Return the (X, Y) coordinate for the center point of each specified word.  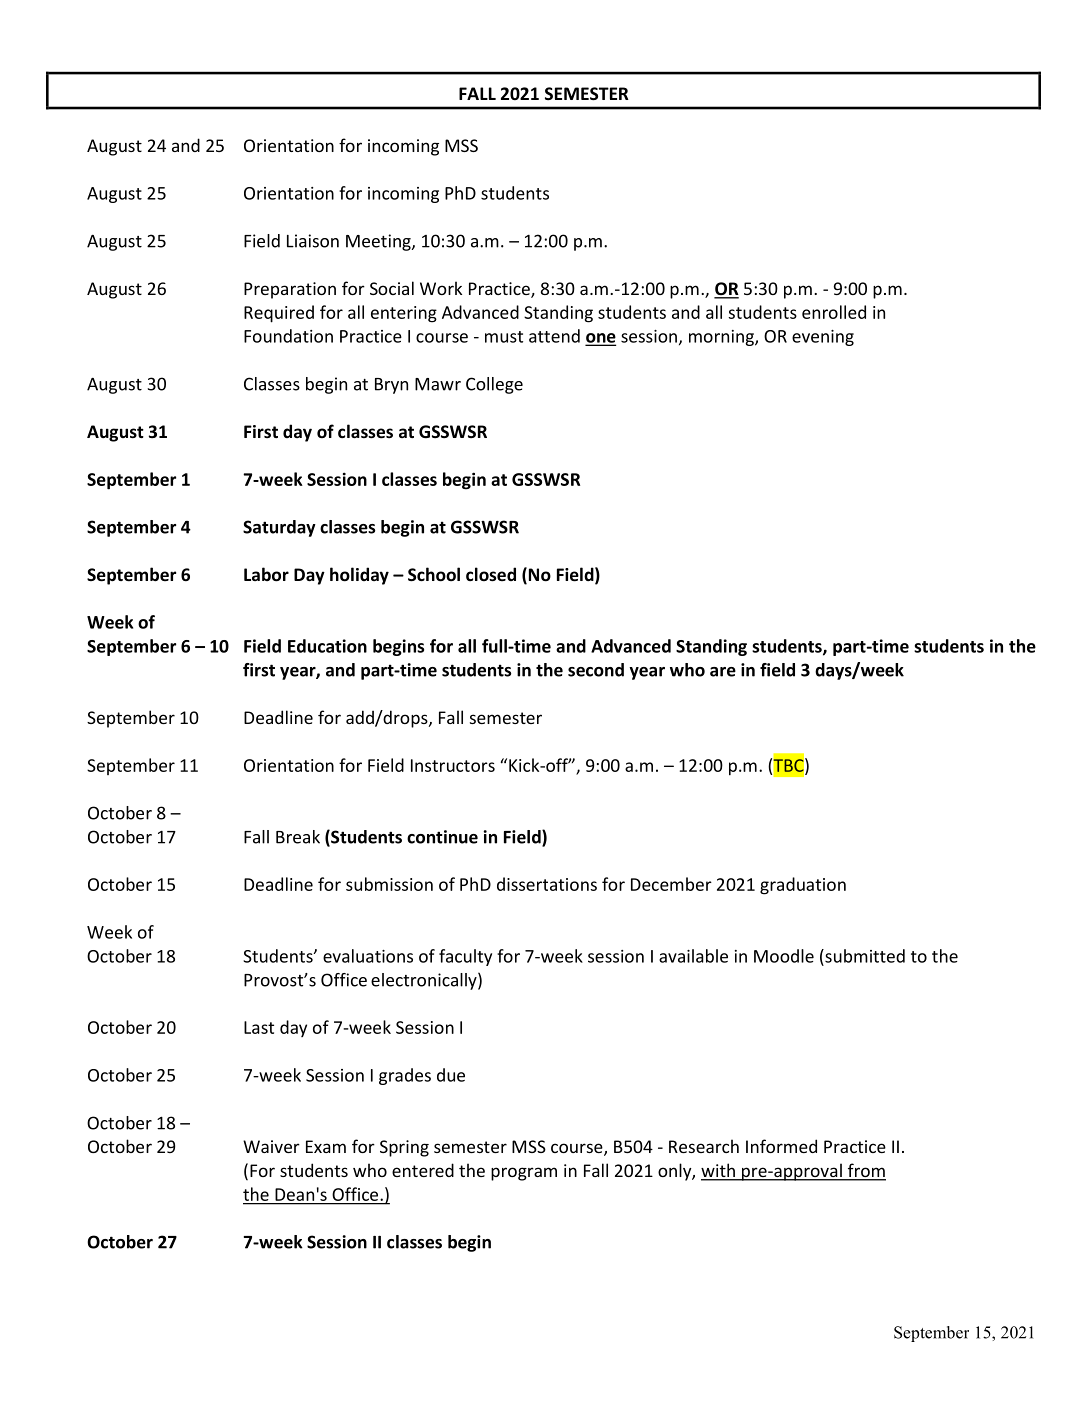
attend (554, 336)
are (723, 672)
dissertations (547, 884)
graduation (803, 886)
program (524, 1174)
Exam (326, 1146)
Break (298, 837)
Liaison (313, 241)
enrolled (834, 312)
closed (491, 574)
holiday (359, 576)
